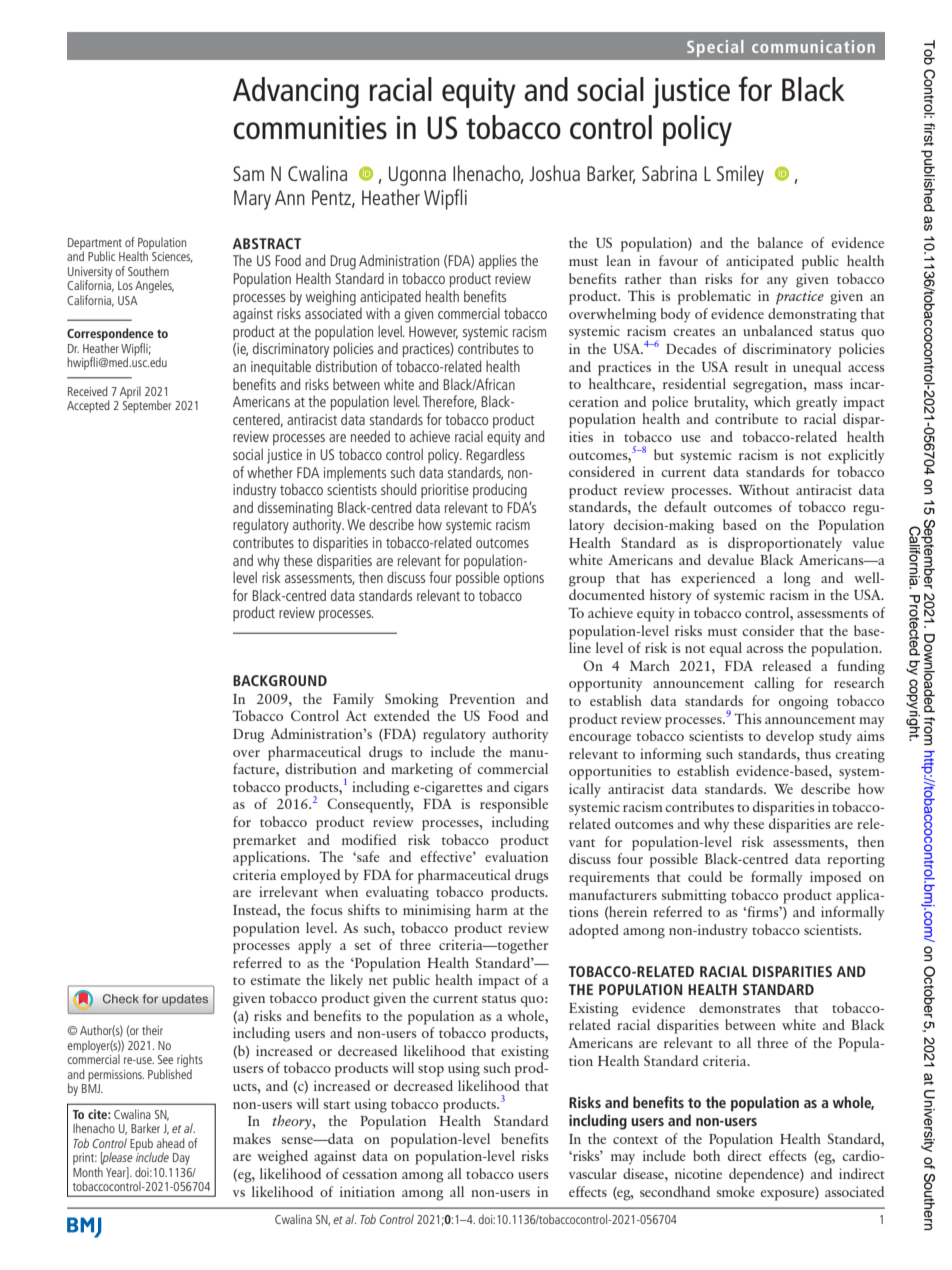  Describe the element at coordinates (554, 173) in the image. I see `Joshua` at that location.
